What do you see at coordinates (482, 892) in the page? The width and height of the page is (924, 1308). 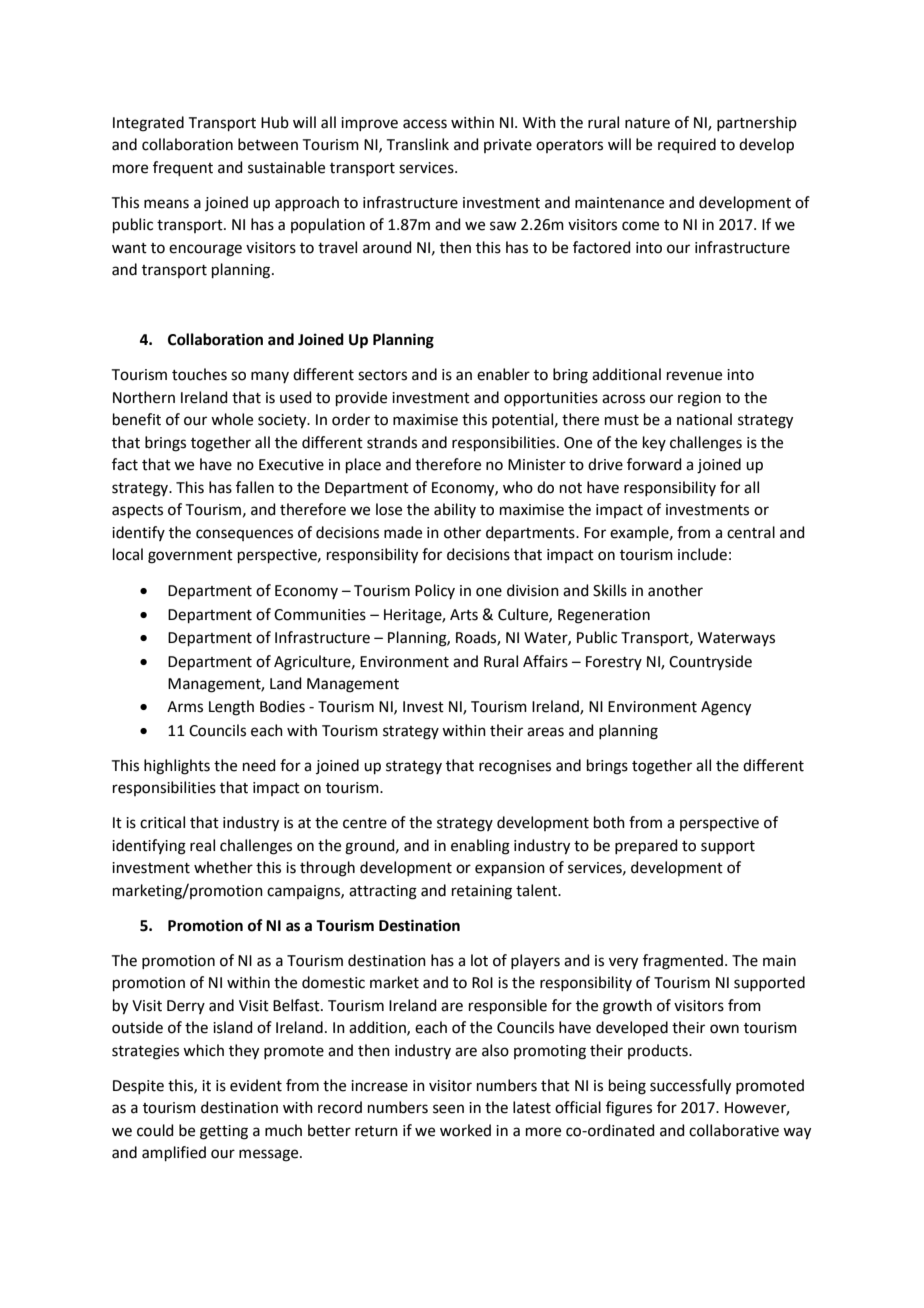 I see `retaining` at bounding box center [482, 892].
